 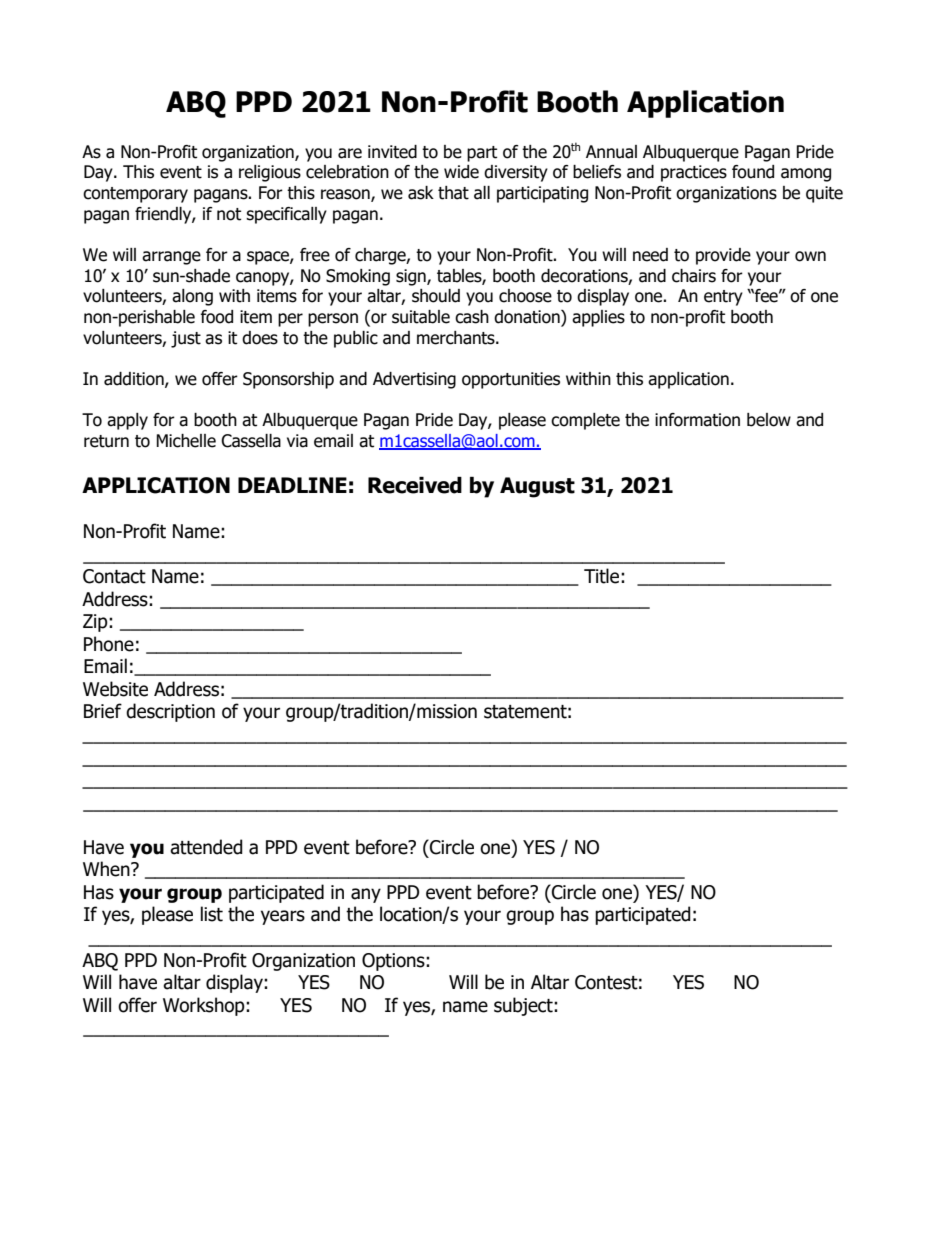 What do you see at coordinates (461, 172) in the image?
I see `wide` at bounding box center [461, 172].
